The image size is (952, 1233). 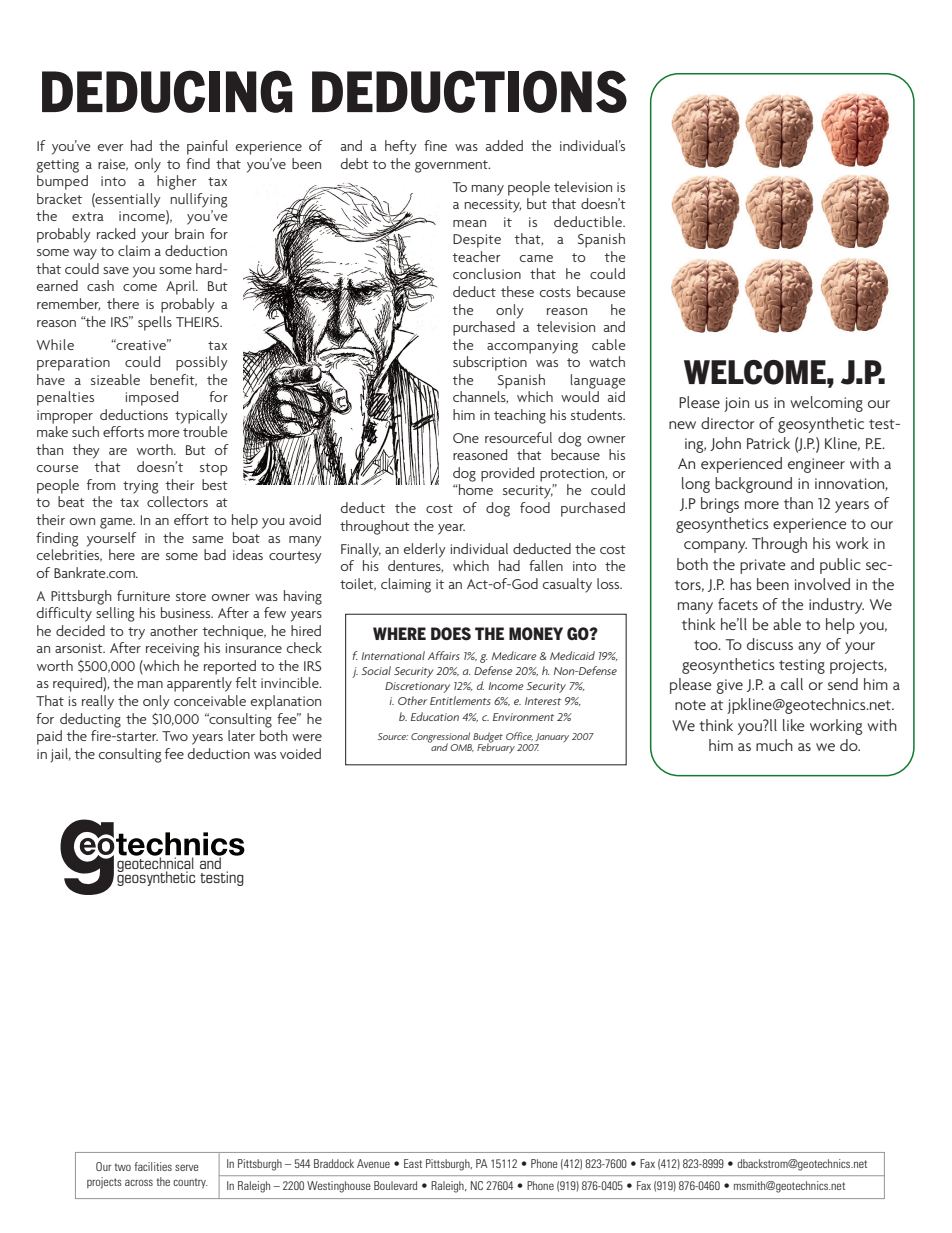 What do you see at coordinates (770, 644) in the document?
I see `discuss` at bounding box center [770, 644].
